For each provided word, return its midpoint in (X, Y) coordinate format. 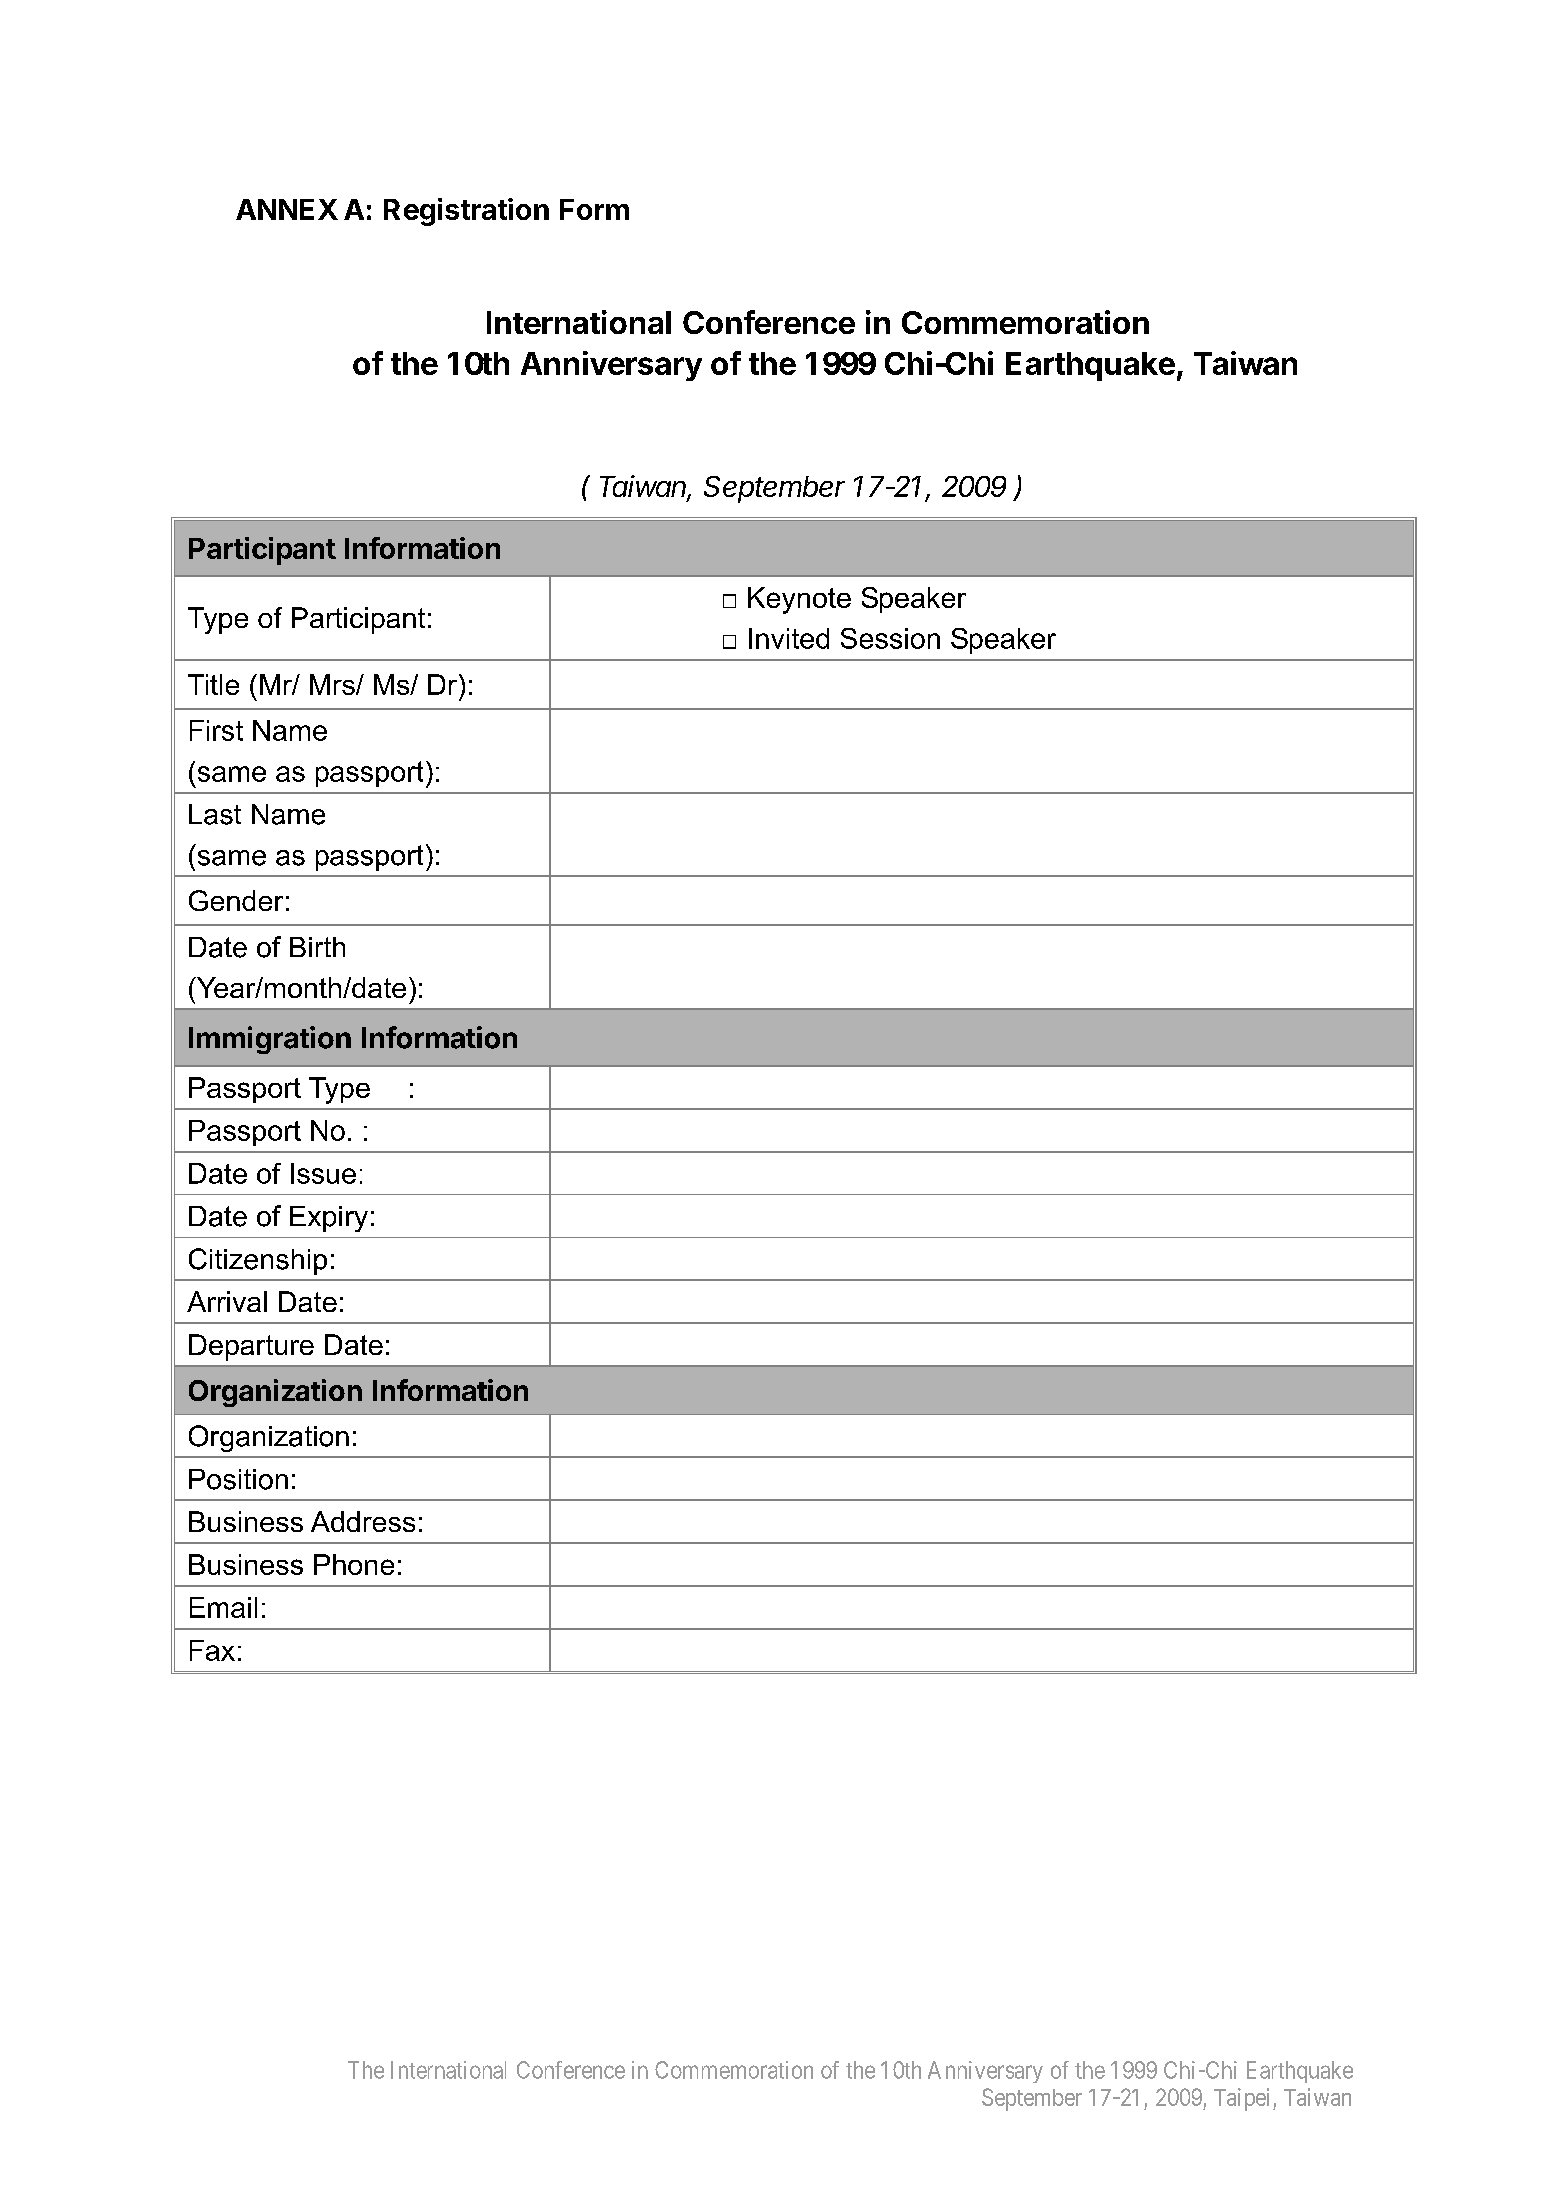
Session (890, 638)
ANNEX (287, 209)
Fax (212, 1650)
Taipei (1244, 2099)
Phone (354, 1564)
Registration (466, 212)
